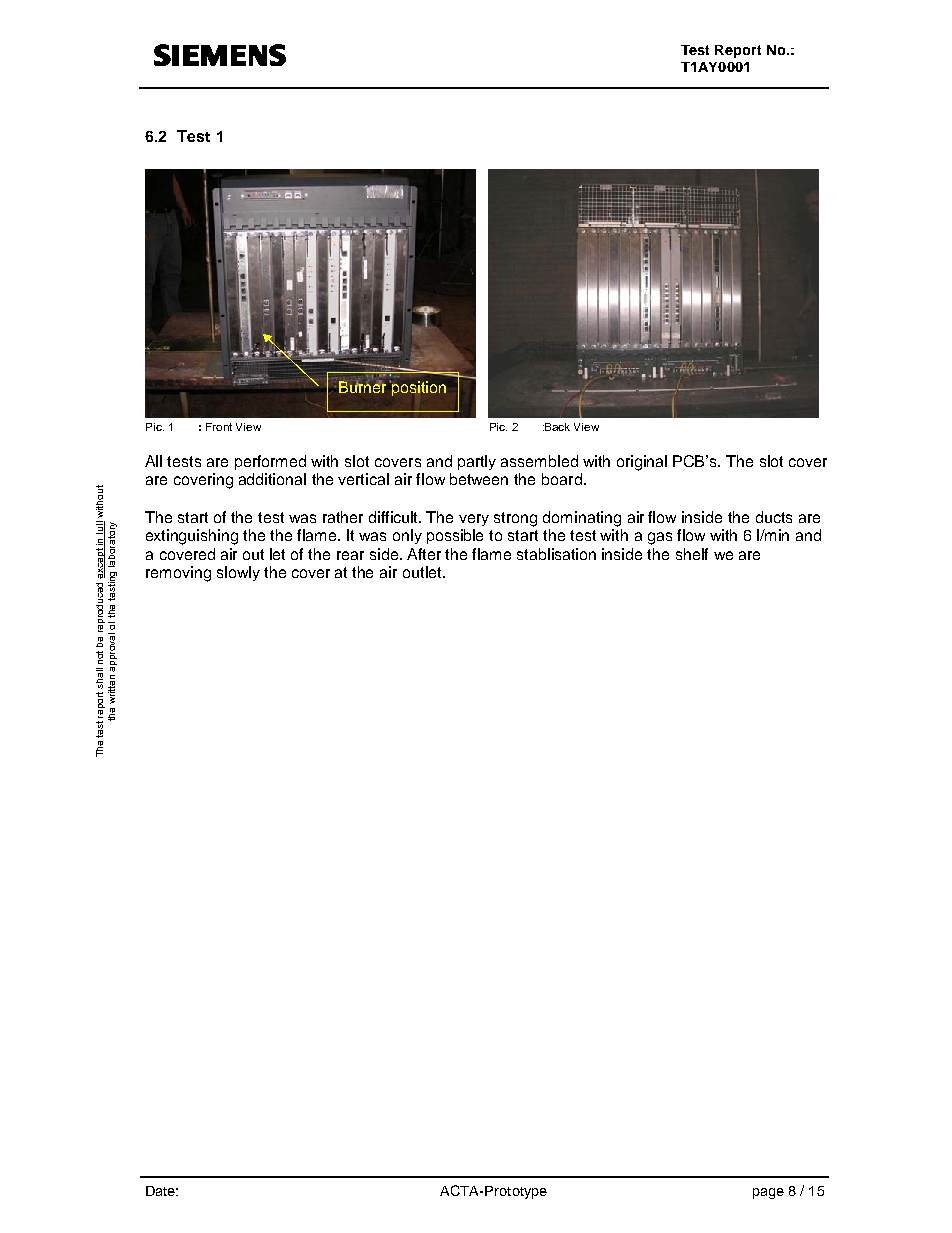 This document has width=952, height=1233. What do you see at coordinates (350, 555) in the document?
I see `rear` at bounding box center [350, 555].
